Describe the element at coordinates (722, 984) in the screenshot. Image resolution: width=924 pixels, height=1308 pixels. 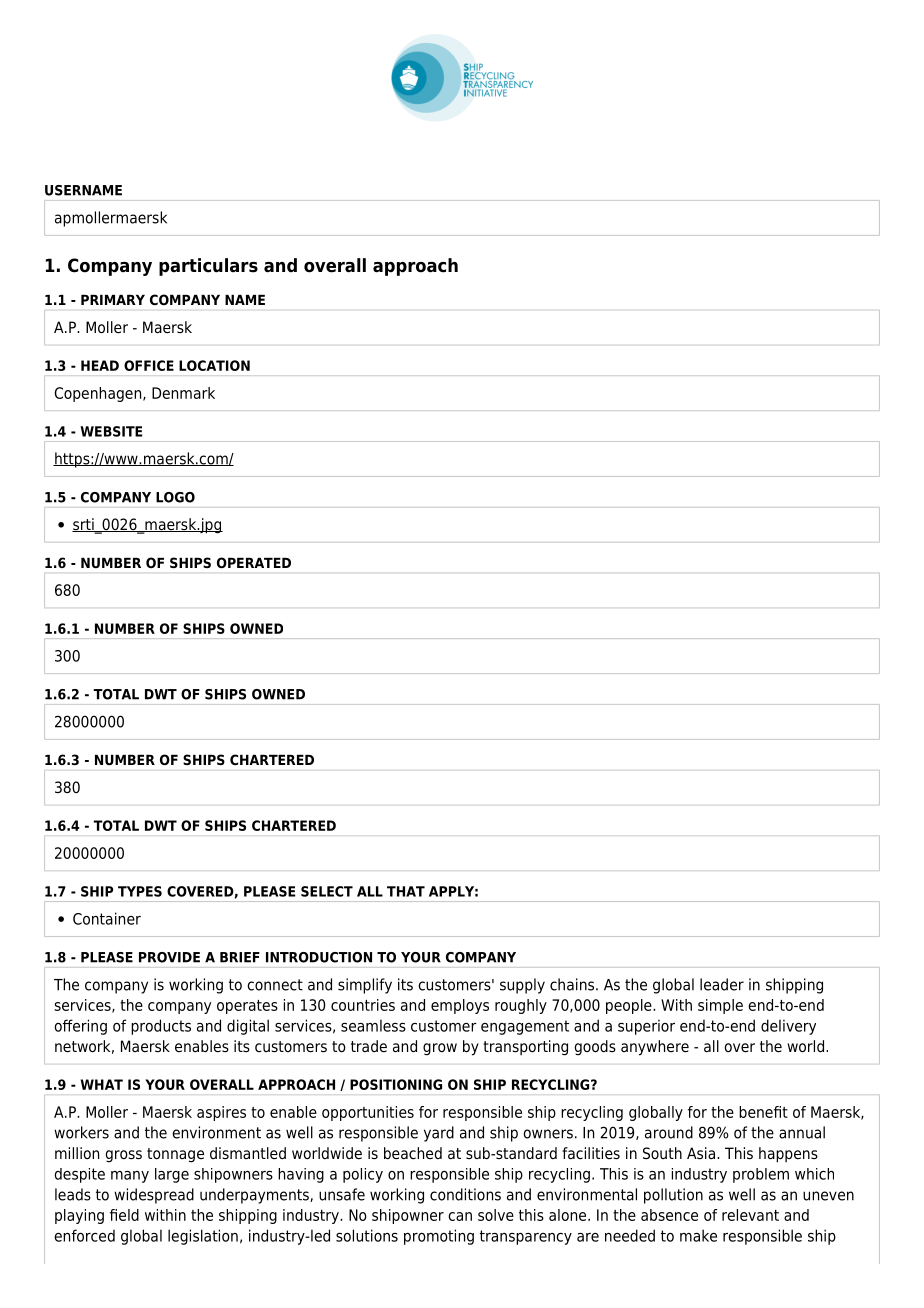
I see `leader` at that location.
